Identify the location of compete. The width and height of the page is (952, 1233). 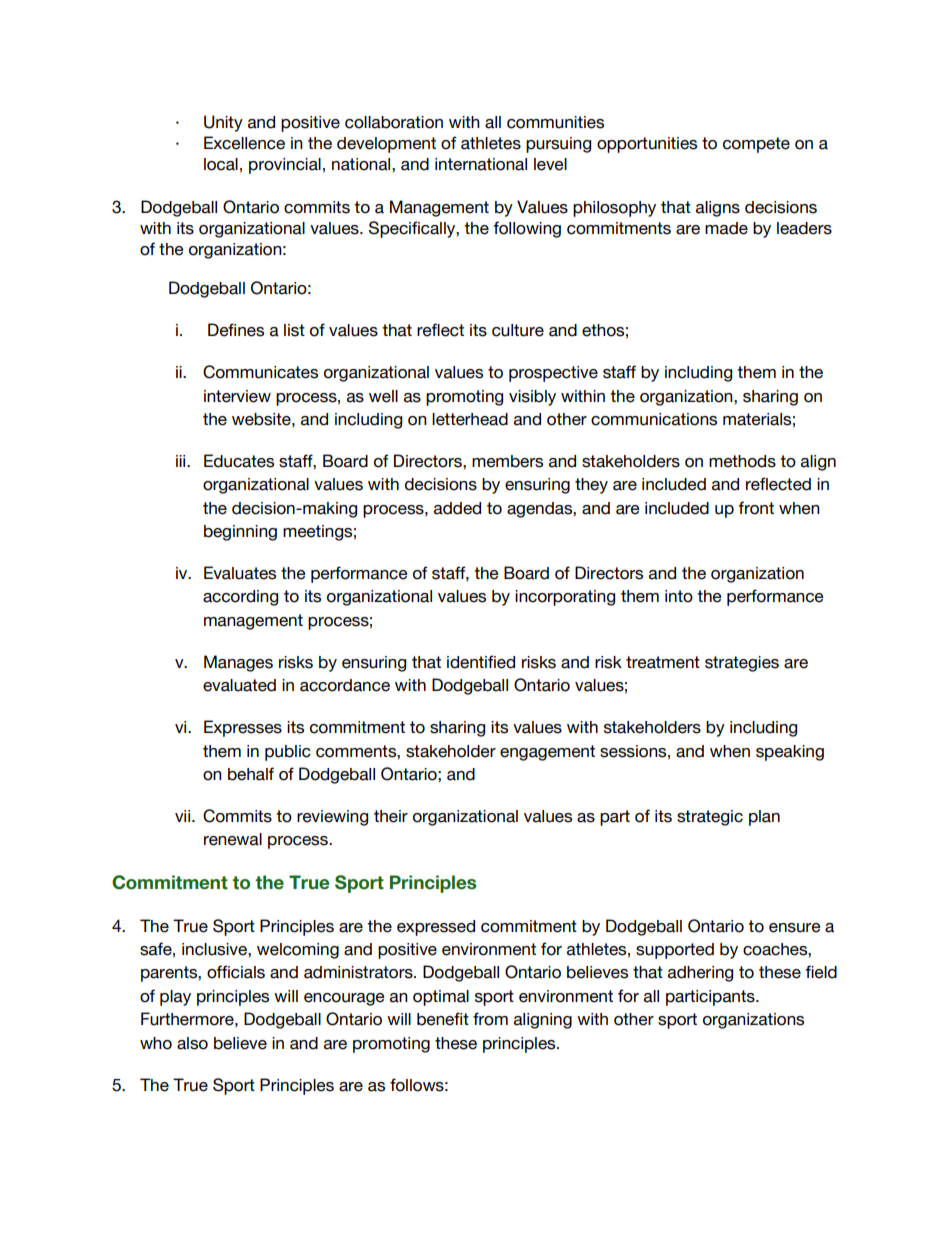
(756, 145).
